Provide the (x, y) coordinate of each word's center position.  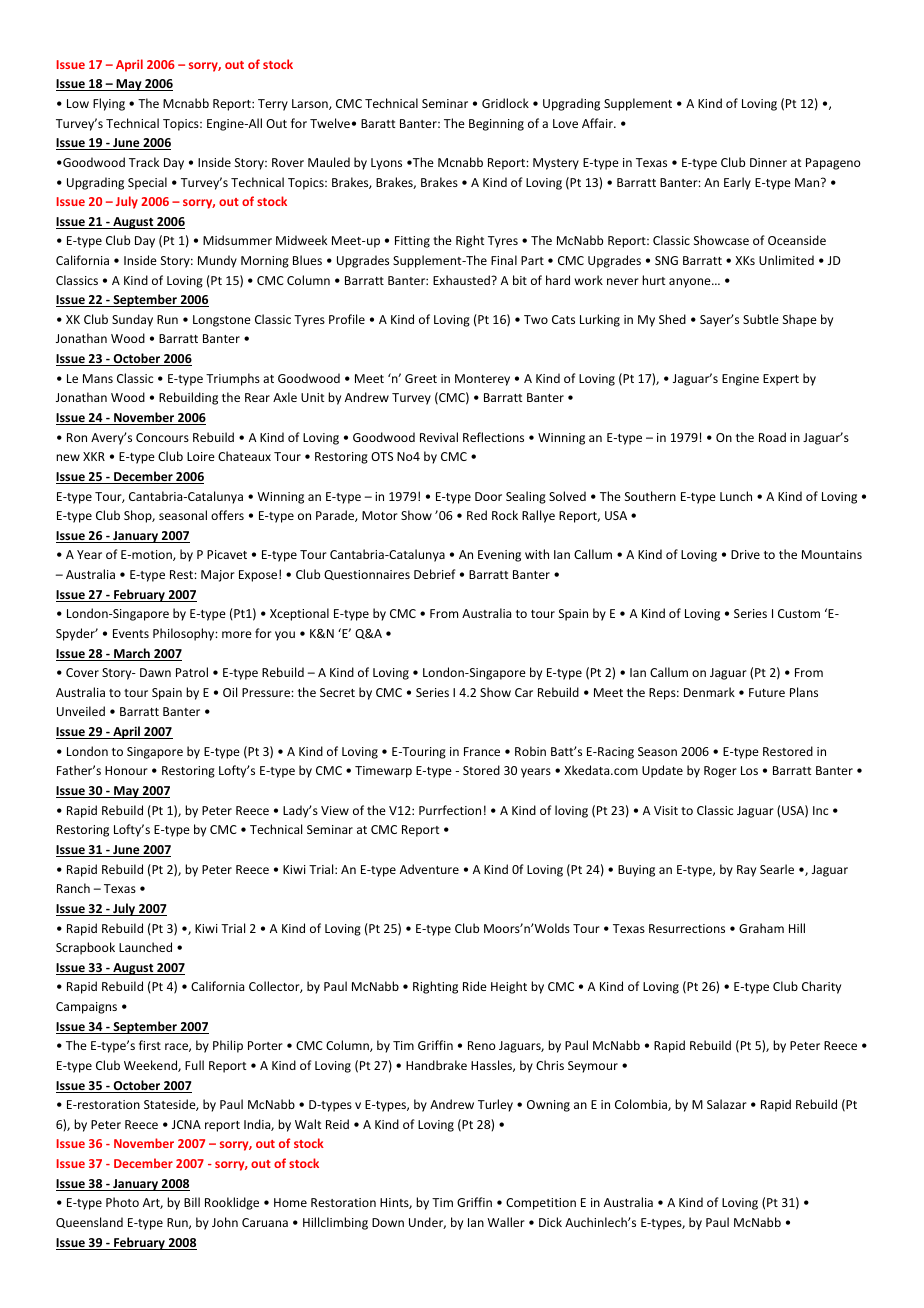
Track (144, 162)
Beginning (496, 125)
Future (767, 692)
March (132, 654)
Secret (337, 692)
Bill (192, 1202)
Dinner (768, 162)
